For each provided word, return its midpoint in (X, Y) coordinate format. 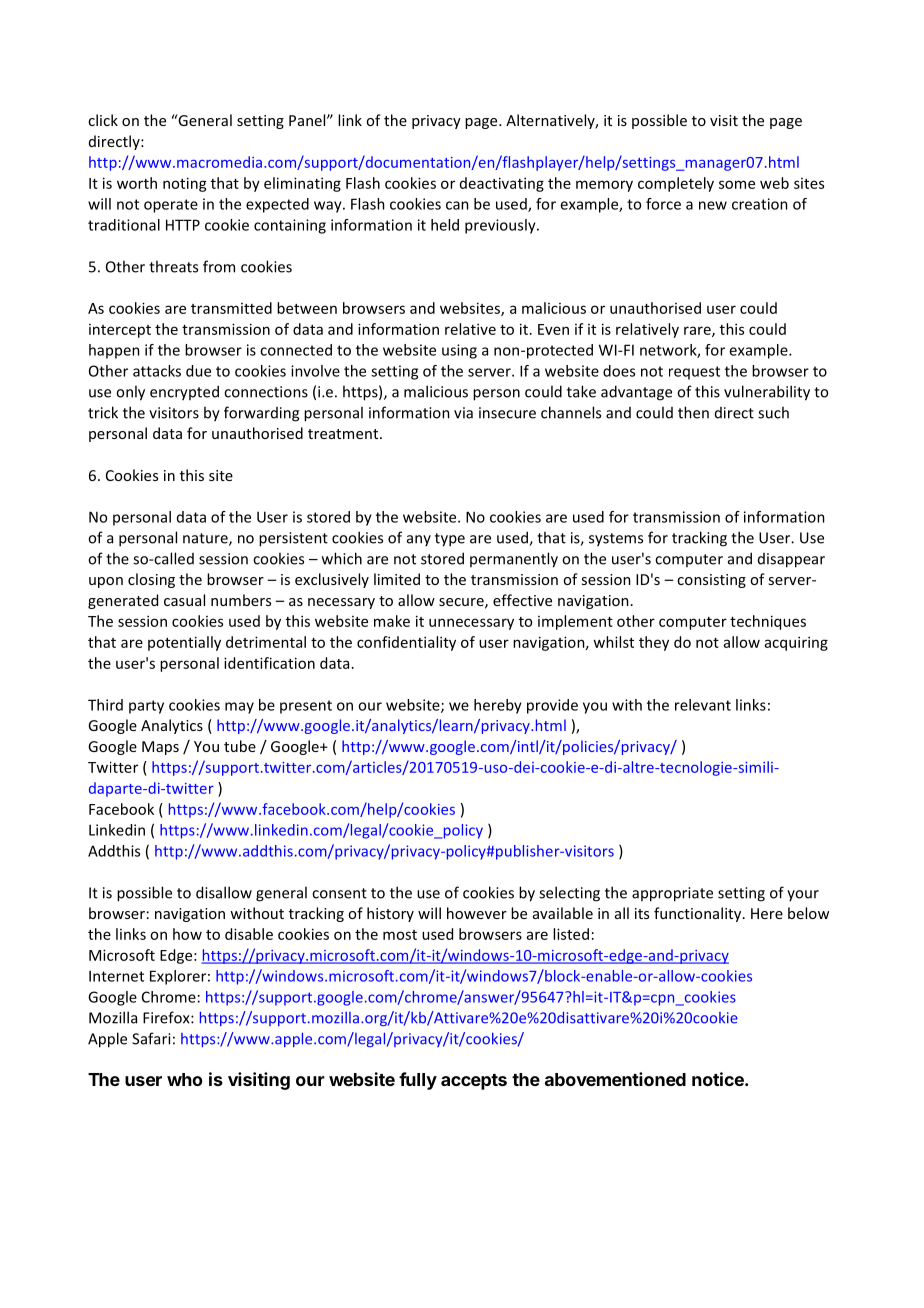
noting (185, 184)
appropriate (672, 894)
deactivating (502, 184)
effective (522, 600)
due (198, 371)
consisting (711, 581)
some (737, 184)
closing (151, 580)
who (184, 1079)
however (477, 913)
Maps (160, 748)
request (694, 373)
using (459, 351)
